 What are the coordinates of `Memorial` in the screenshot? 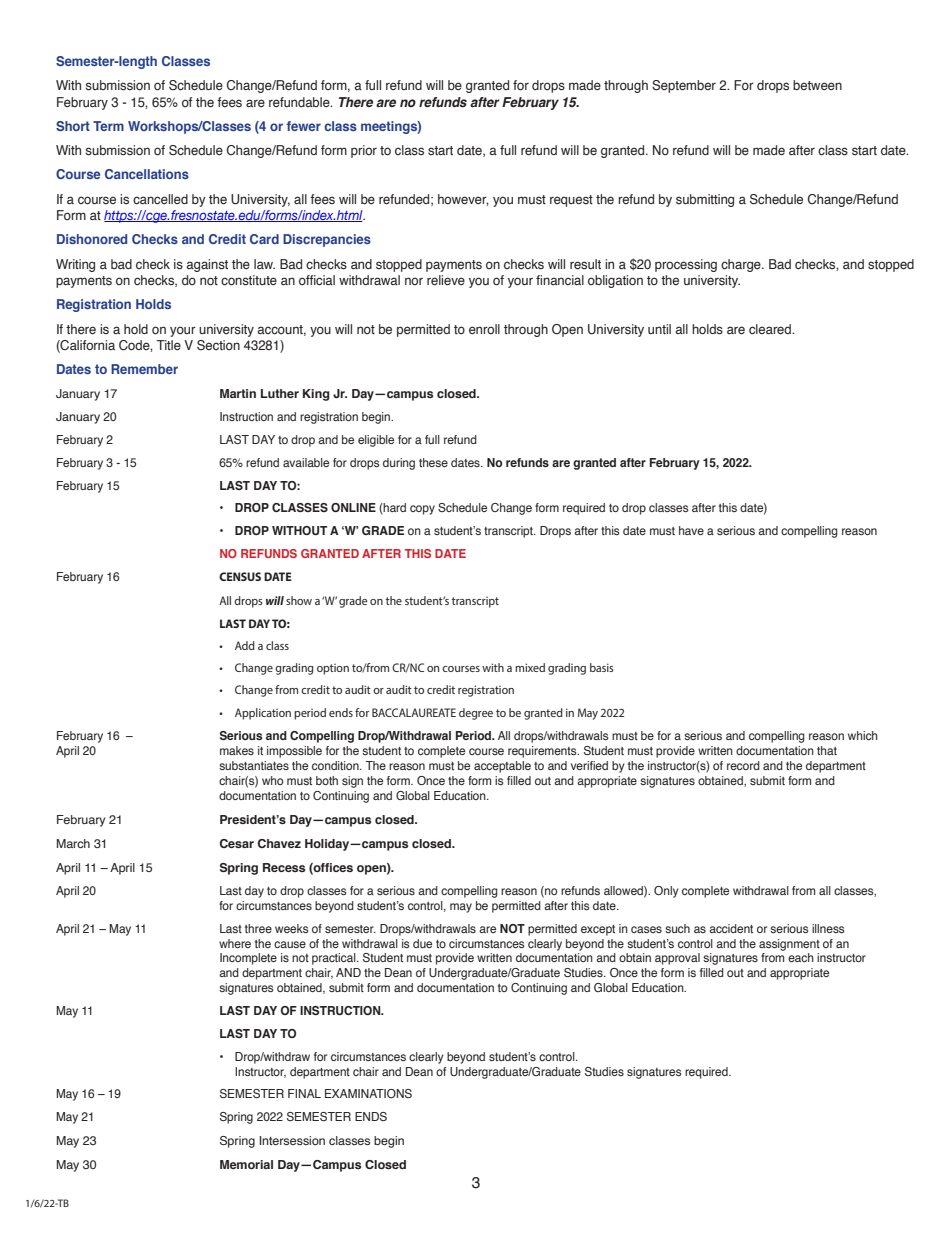 It's located at (246, 1164).
